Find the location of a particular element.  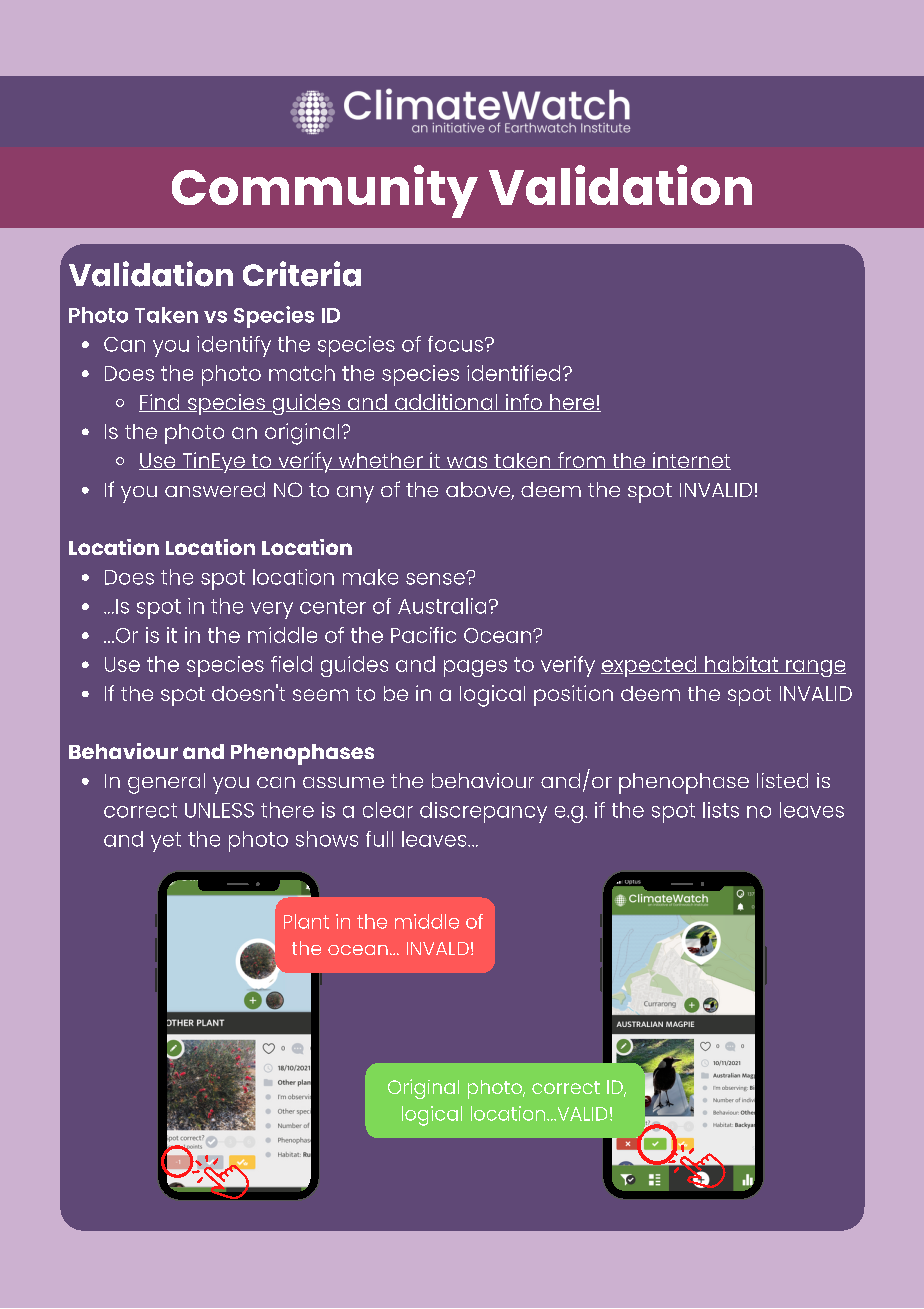

pages is located at coordinates (475, 668).
